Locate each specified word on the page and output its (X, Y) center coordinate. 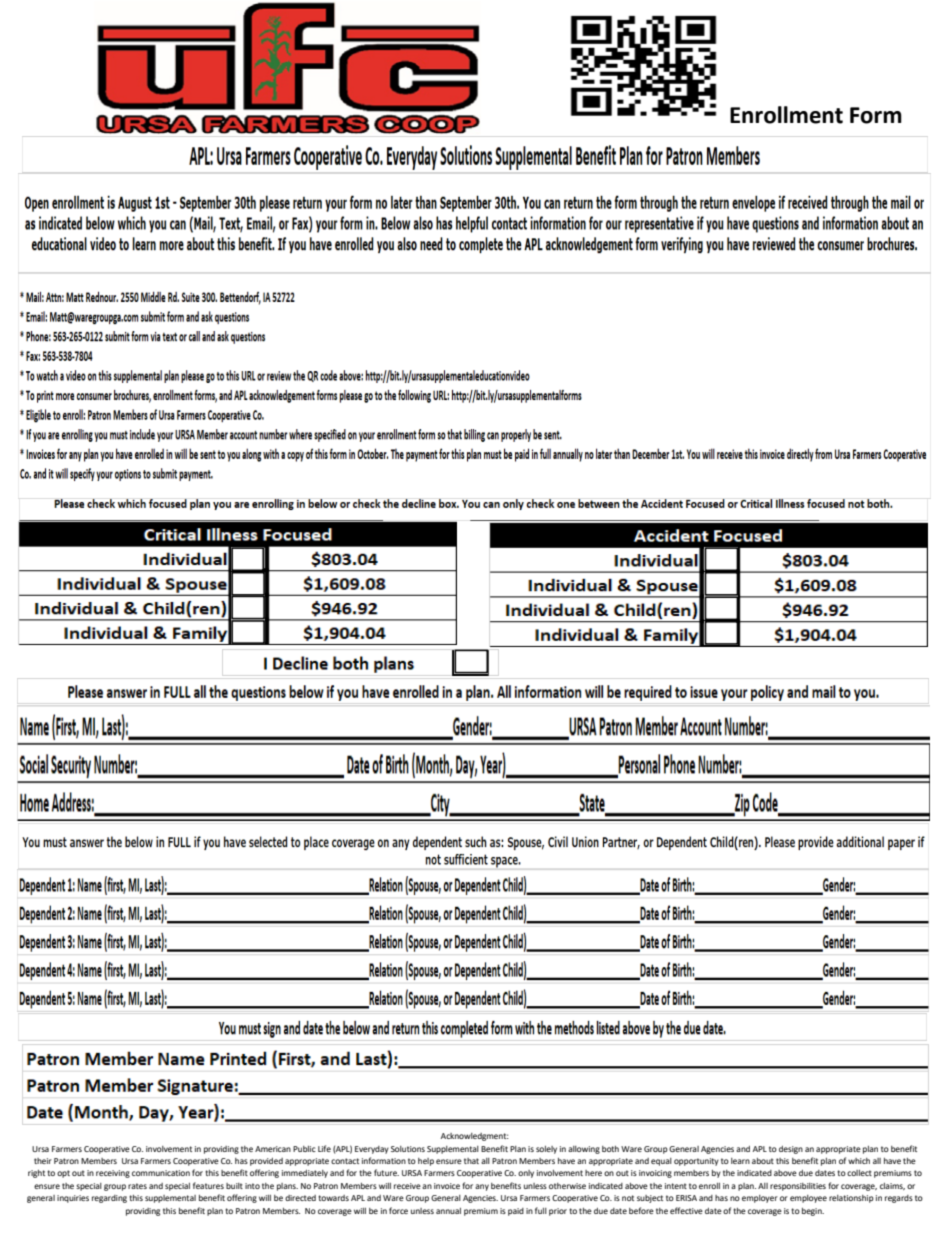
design (791, 1150)
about (763, 1161)
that (471, 1161)
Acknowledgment (475, 1137)
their (43, 1161)
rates (137, 1186)
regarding (109, 1199)
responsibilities (798, 1187)
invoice (447, 1186)
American (273, 1149)
